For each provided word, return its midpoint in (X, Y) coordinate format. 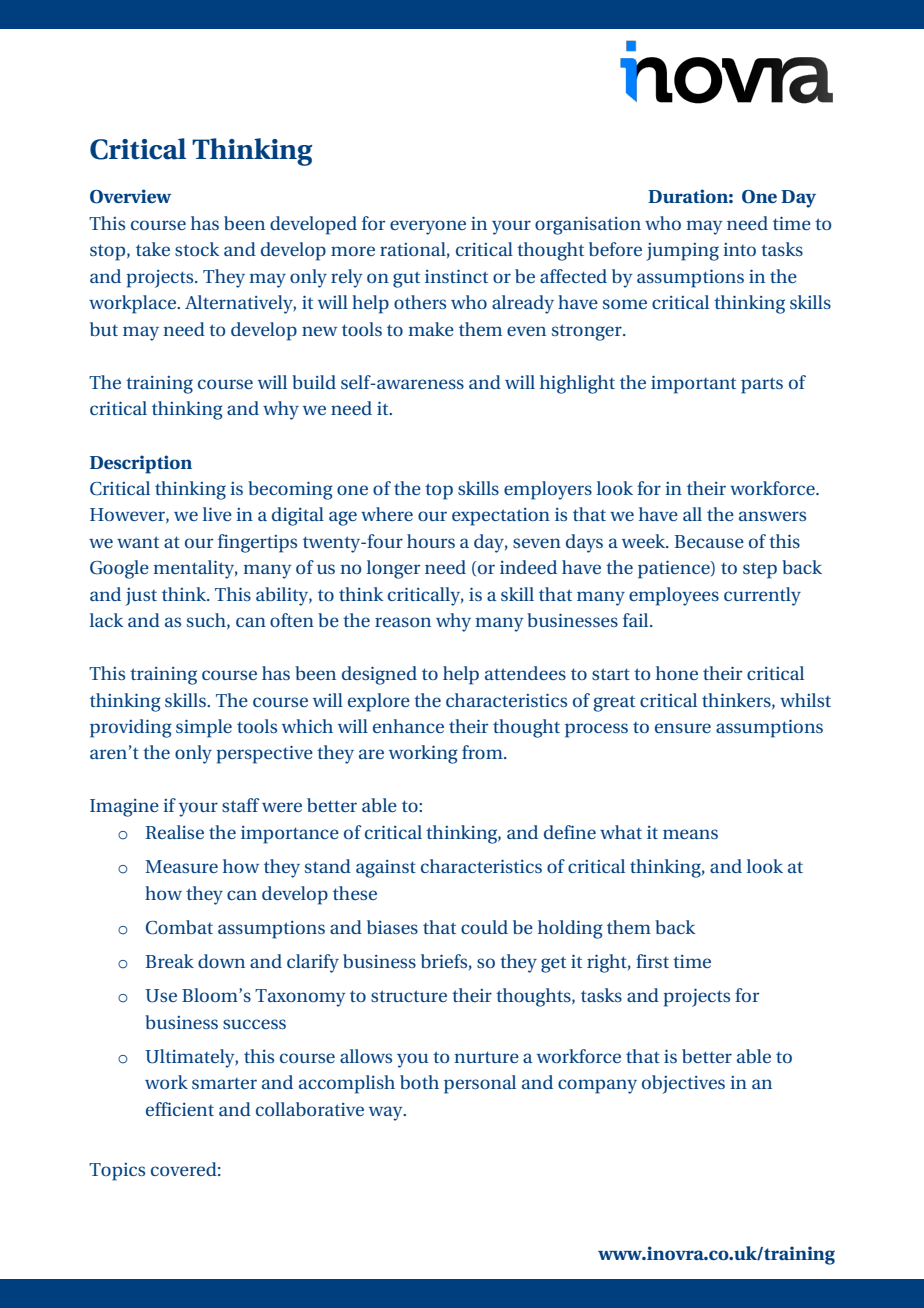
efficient (180, 1109)
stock (197, 249)
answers (772, 516)
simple (204, 728)
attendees (525, 673)
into (739, 249)
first (652, 961)
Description (141, 464)
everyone (428, 227)
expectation (501, 517)
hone (677, 673)
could (484, 927)
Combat (179, 927)
